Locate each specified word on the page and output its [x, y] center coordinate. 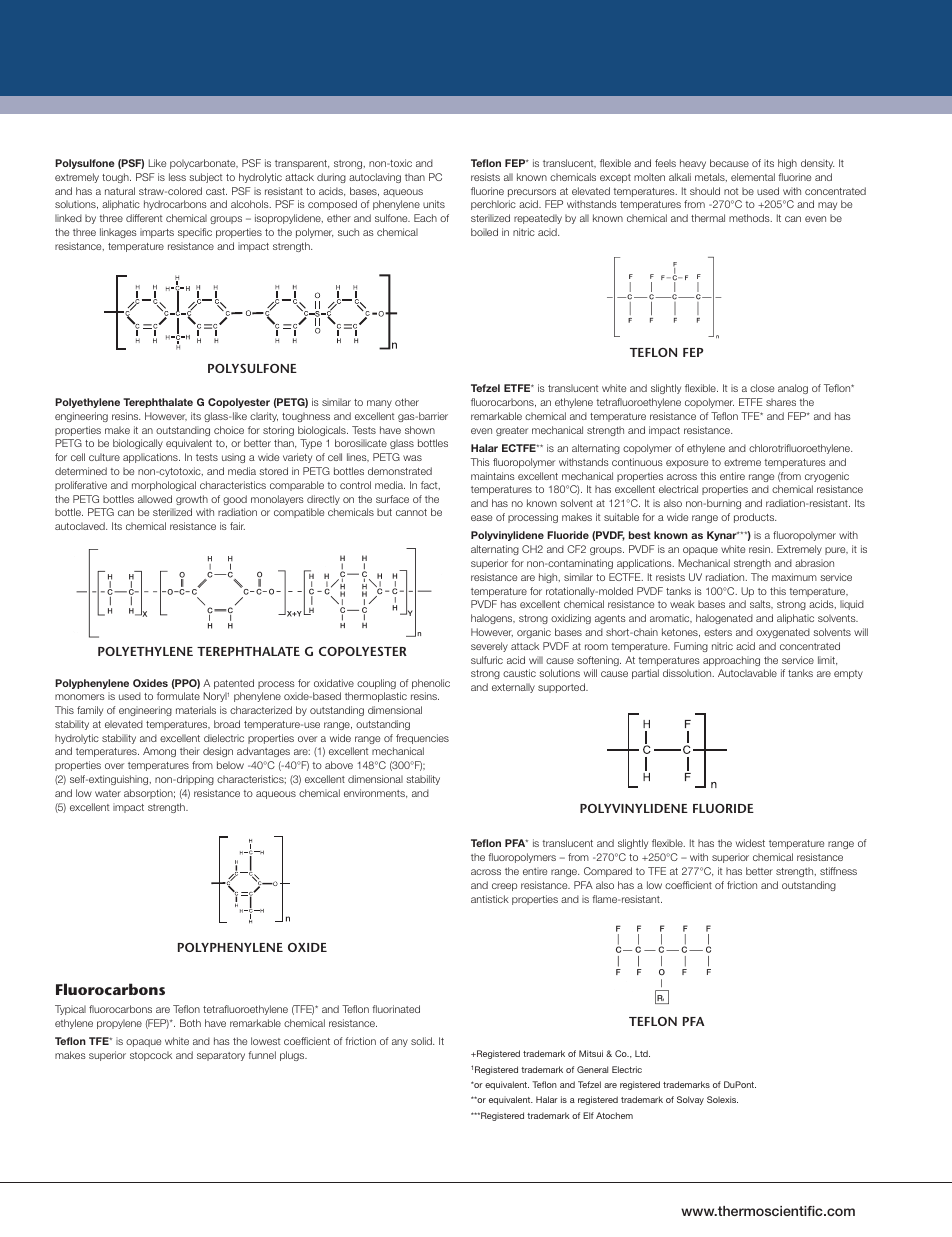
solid [422, 1041]
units [434, 204]
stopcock [151, 1056]
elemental [753, 177]
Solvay [690, 1100]
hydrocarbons [175, 205]
